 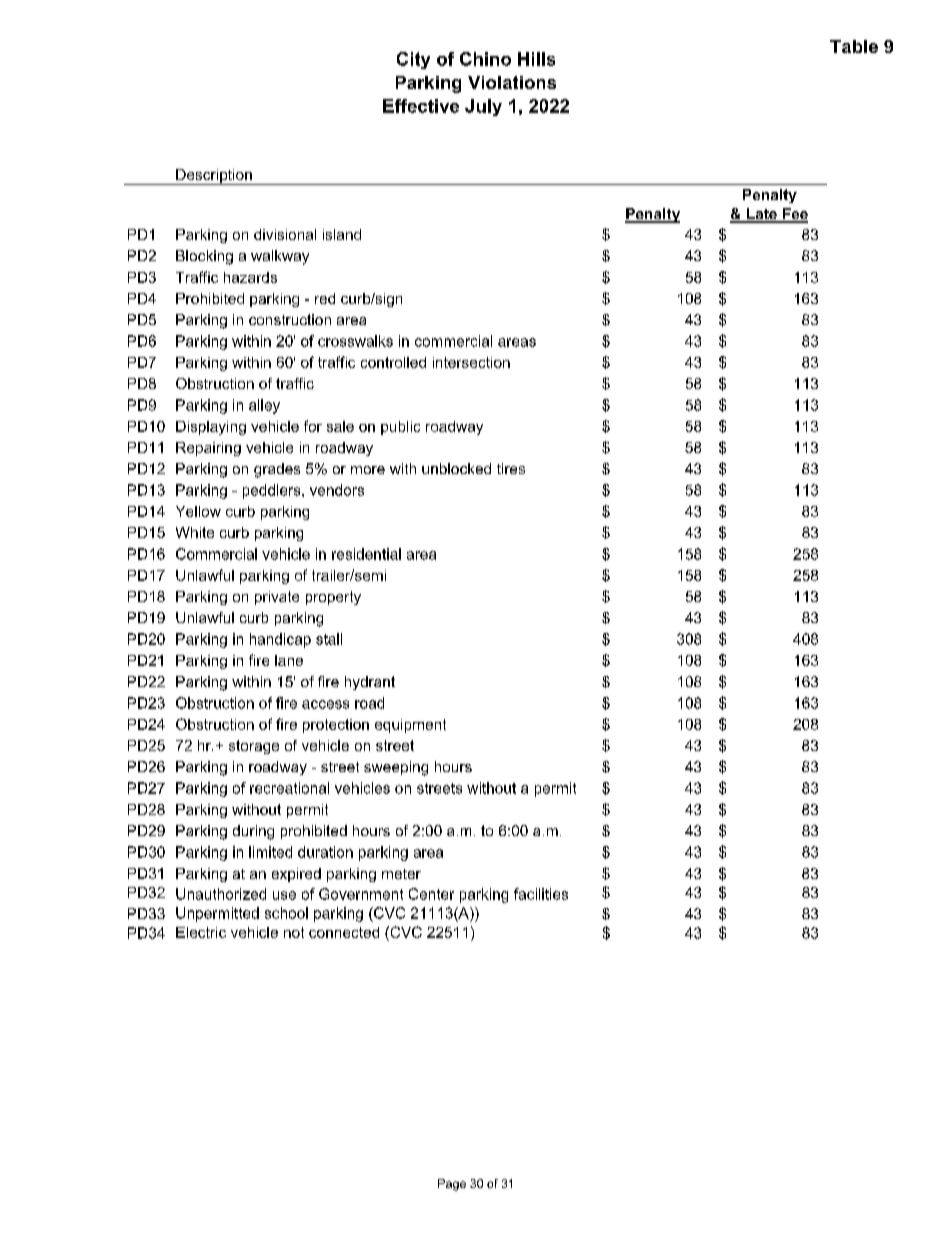 What do you see at coordinates (277, 598) in the image?
I see `private` at bounding box center [277, 598].
